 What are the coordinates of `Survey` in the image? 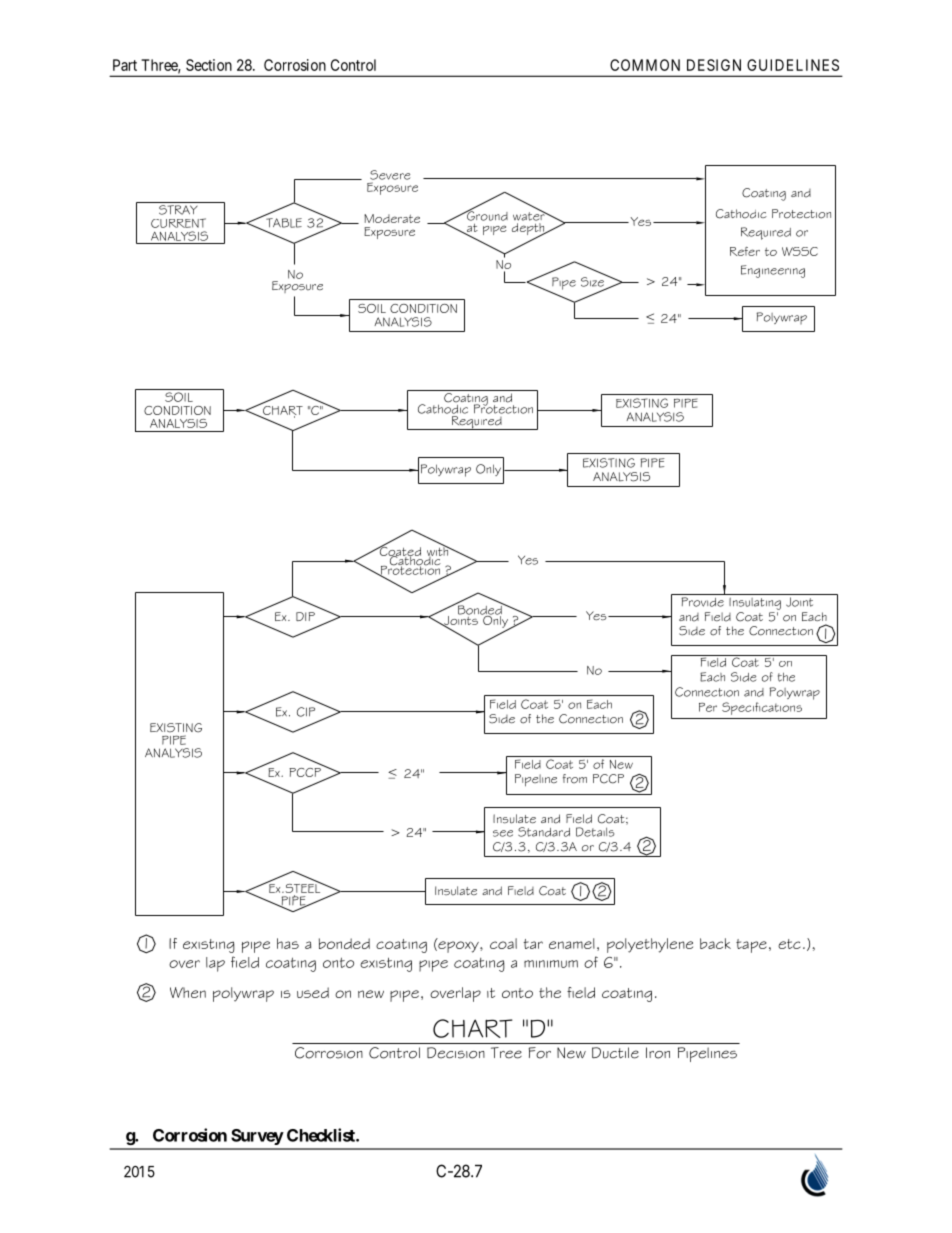 It's located at (257, 1137).
